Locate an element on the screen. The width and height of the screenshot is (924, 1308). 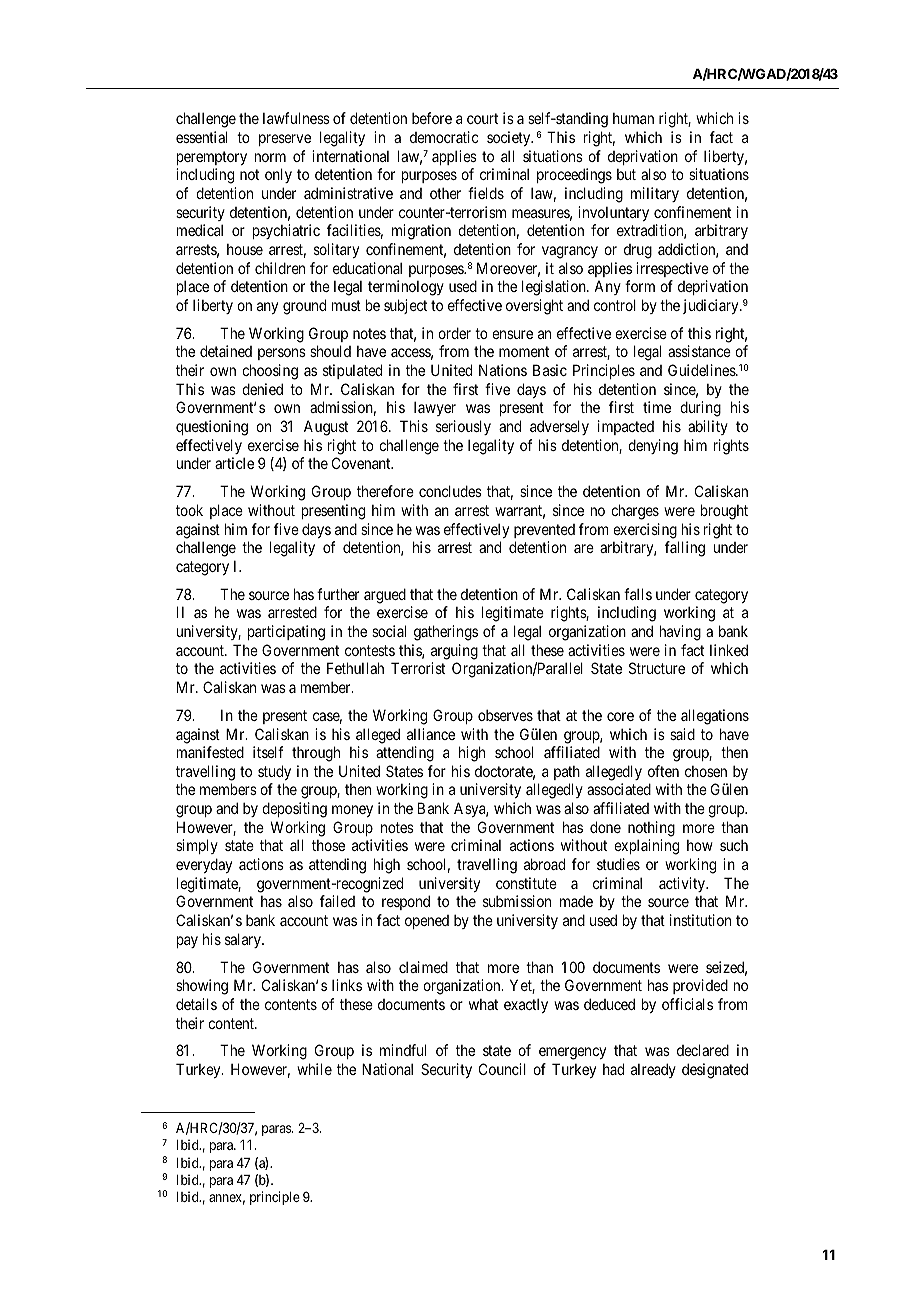
what is located at coordinates (483, 1004).
